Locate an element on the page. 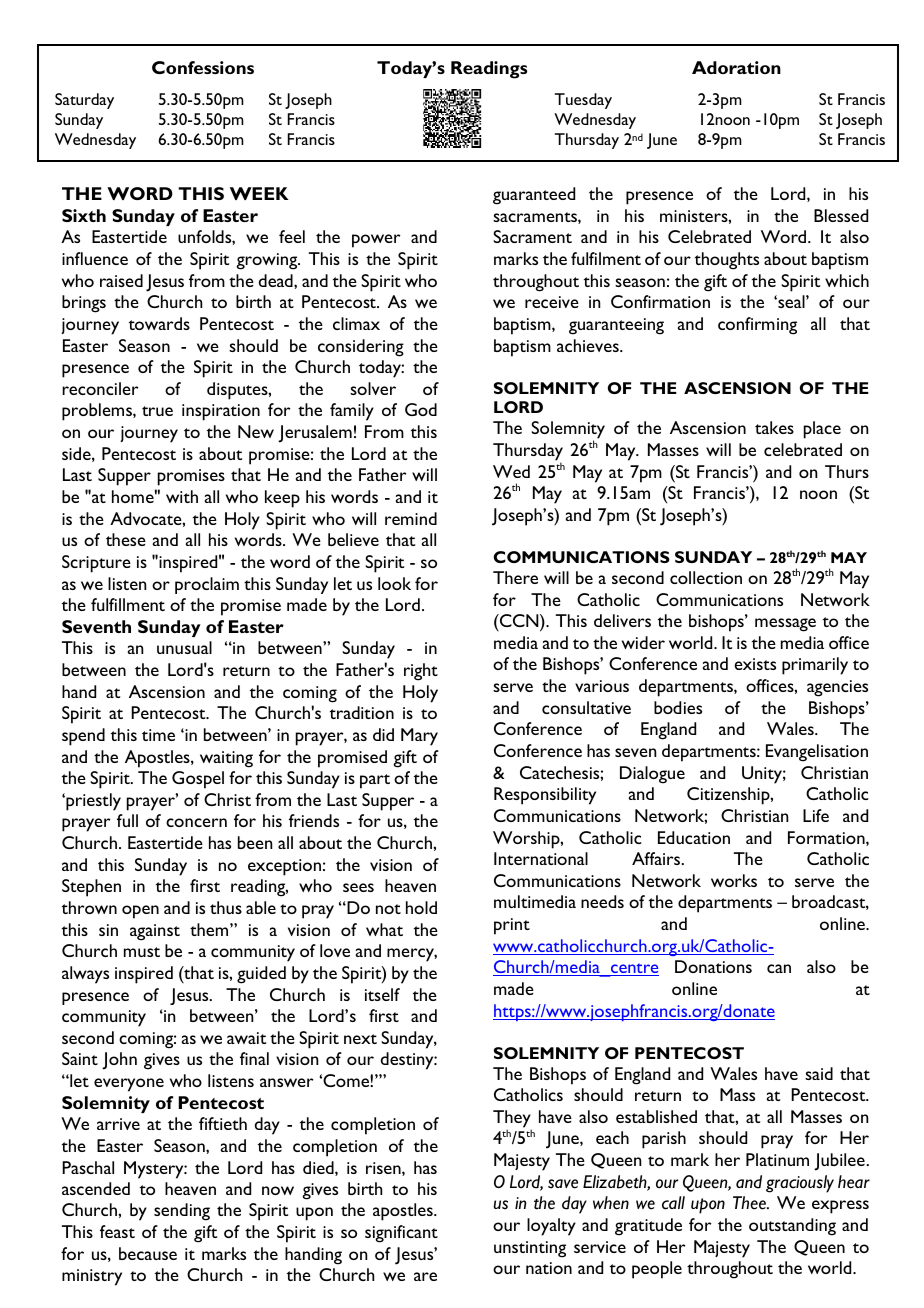 The image size is (924, 1308). with is located at coordinates (182, 496).
